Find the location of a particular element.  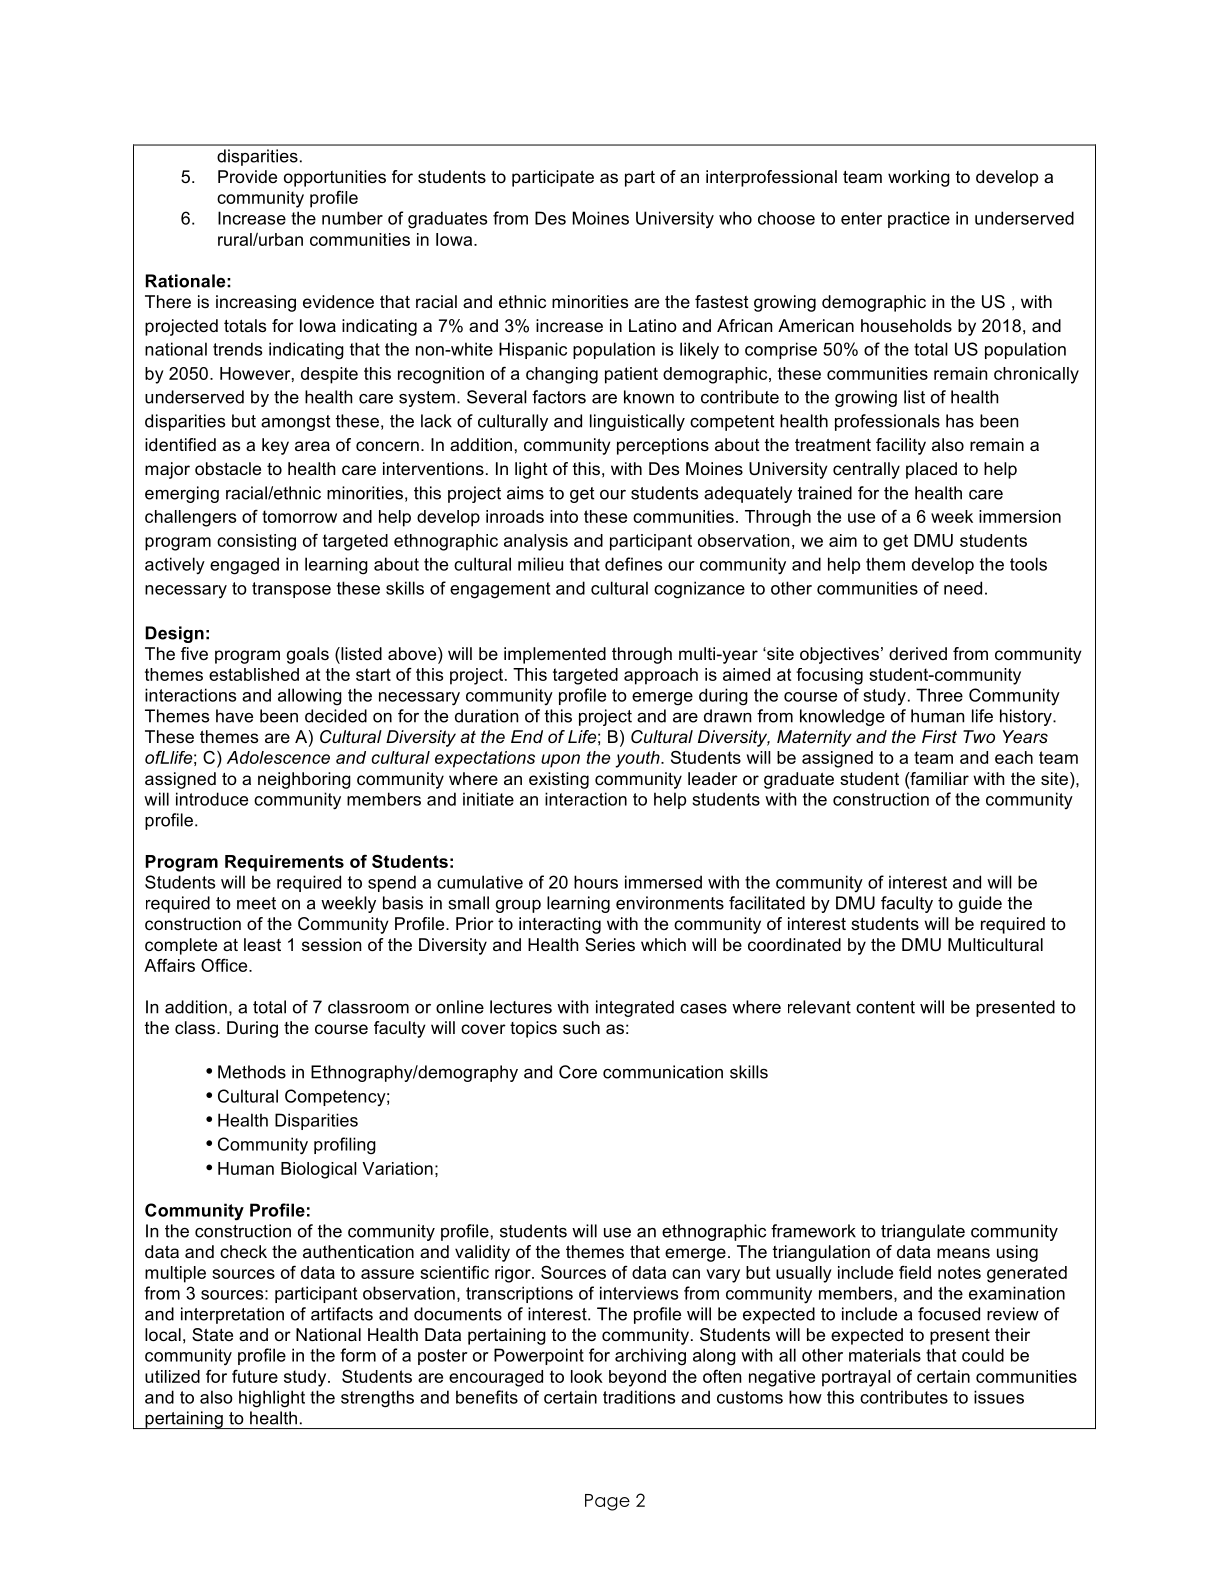

future is located at coordinates (255, 1376).
